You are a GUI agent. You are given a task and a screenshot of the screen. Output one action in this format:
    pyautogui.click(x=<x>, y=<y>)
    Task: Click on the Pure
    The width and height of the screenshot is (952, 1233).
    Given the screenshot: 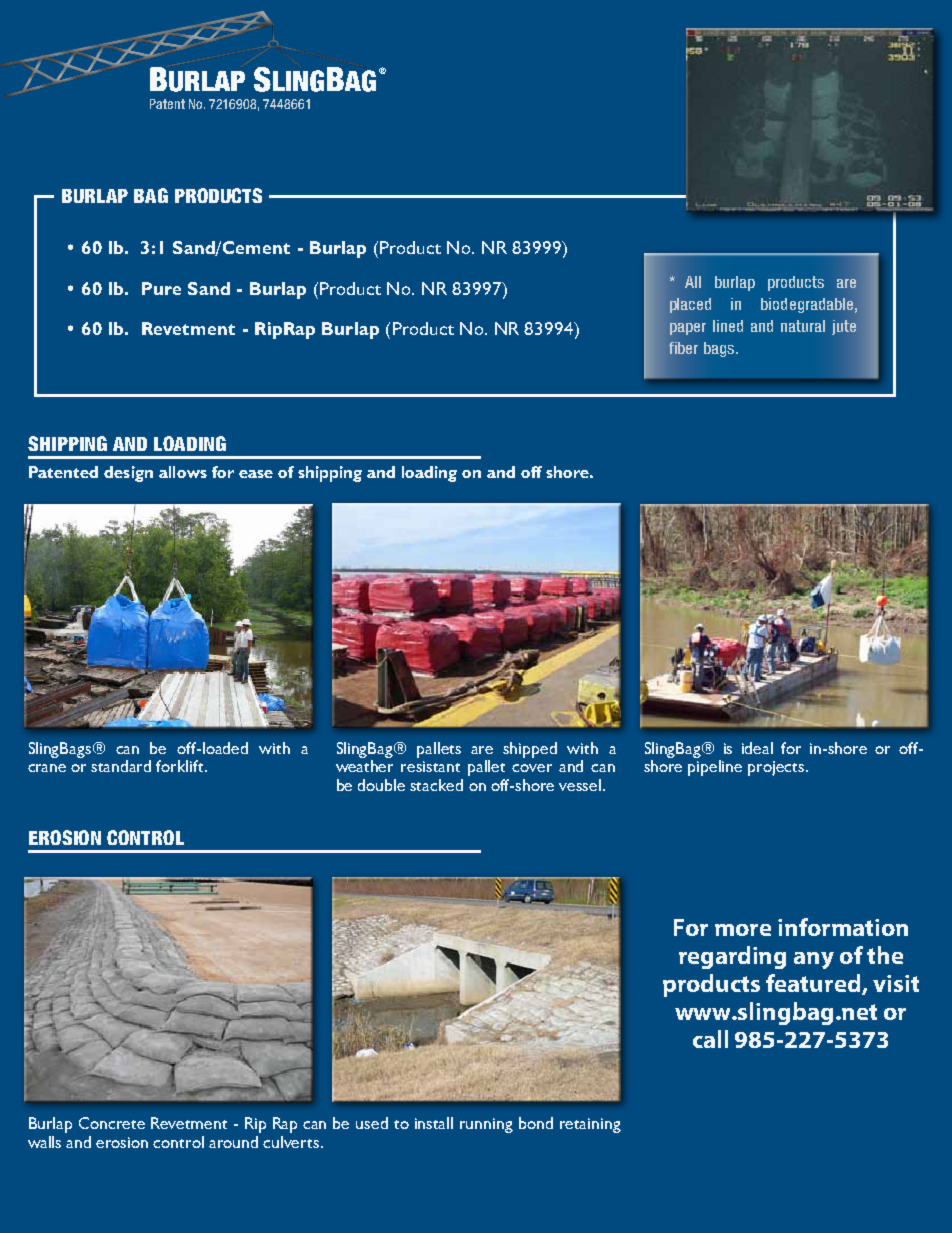 What is the action you would take?
    pyautogui.click(x=161, y=288)
